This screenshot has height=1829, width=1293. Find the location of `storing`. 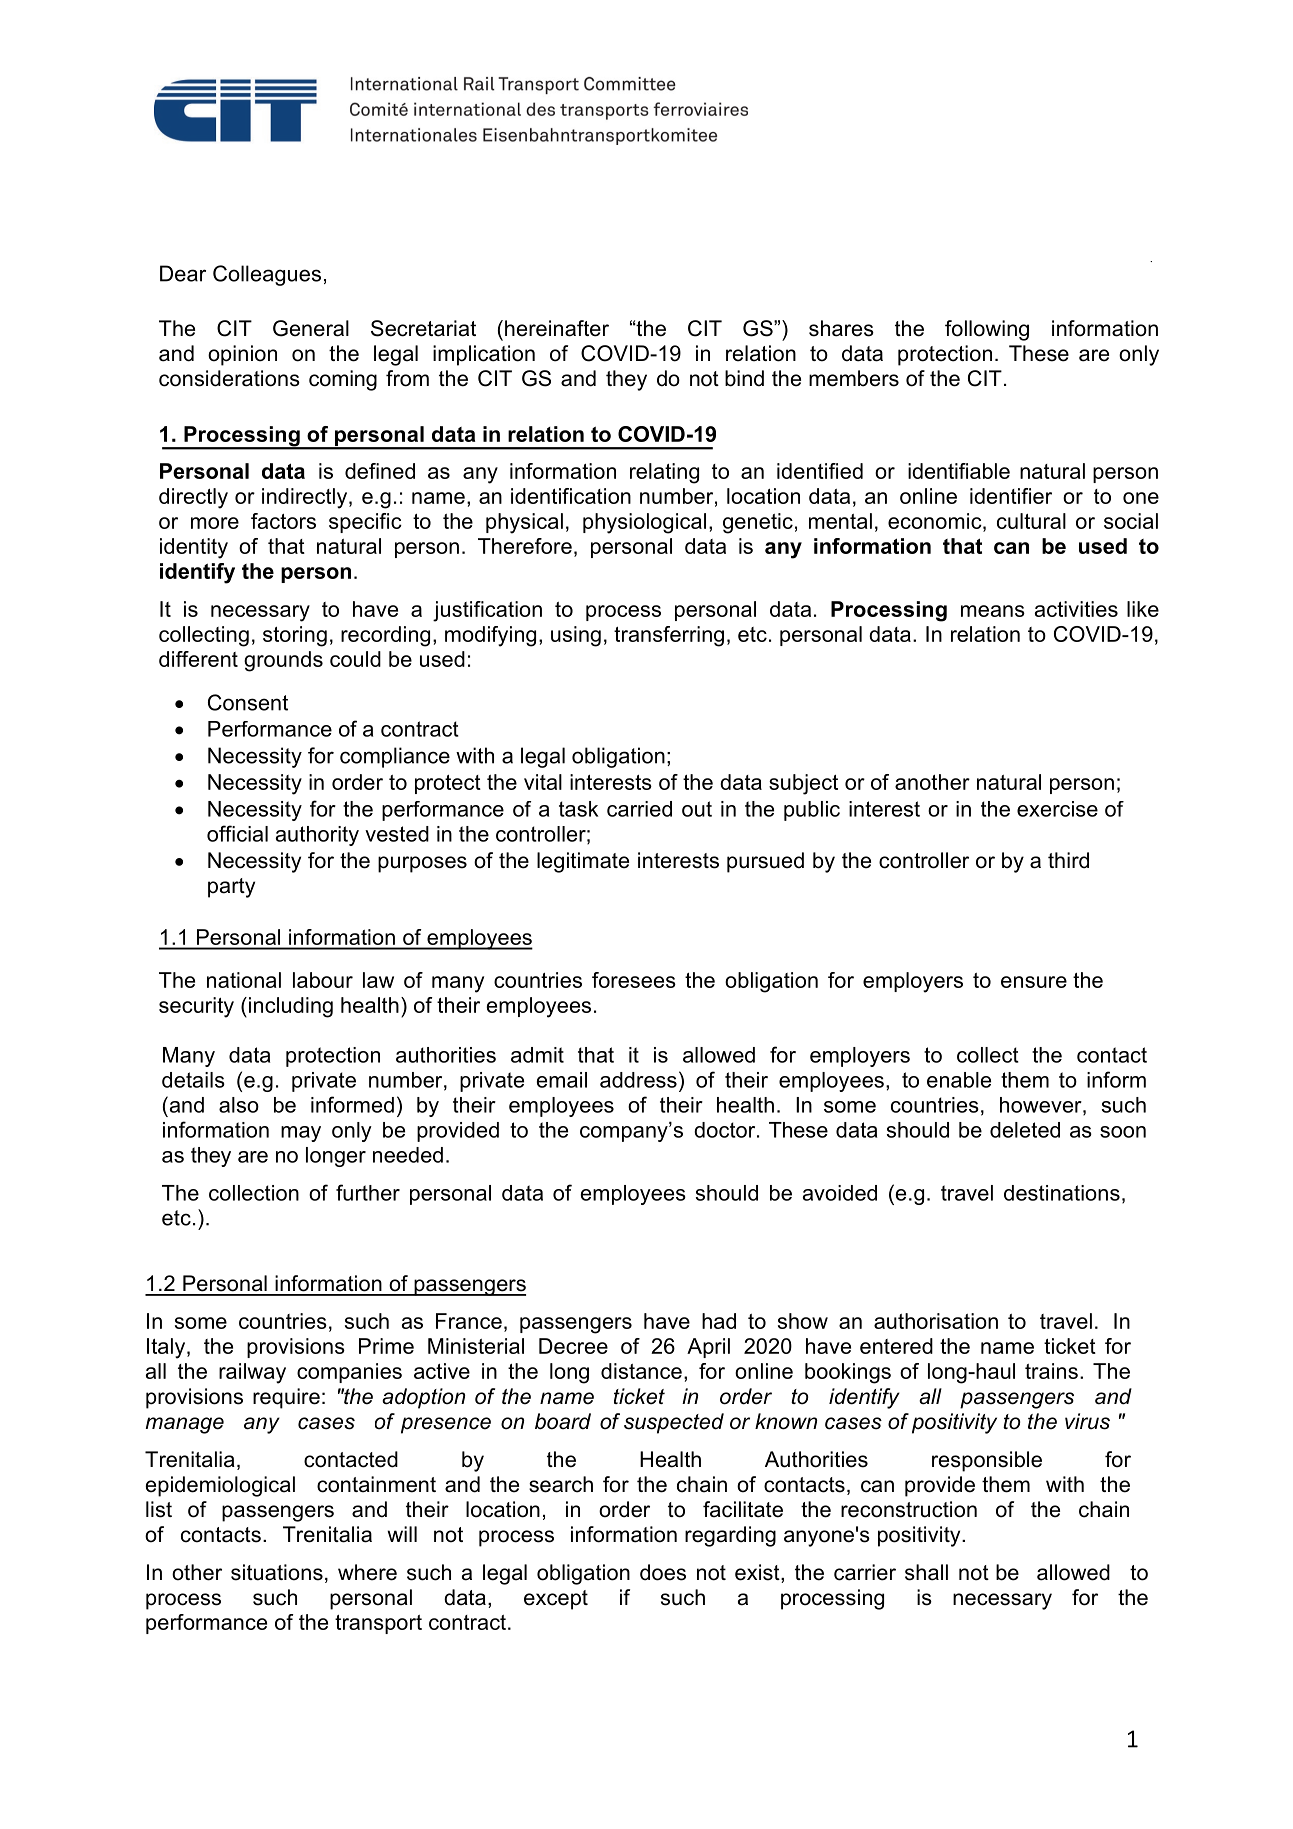

storing is located at coordinates (295, 636).
